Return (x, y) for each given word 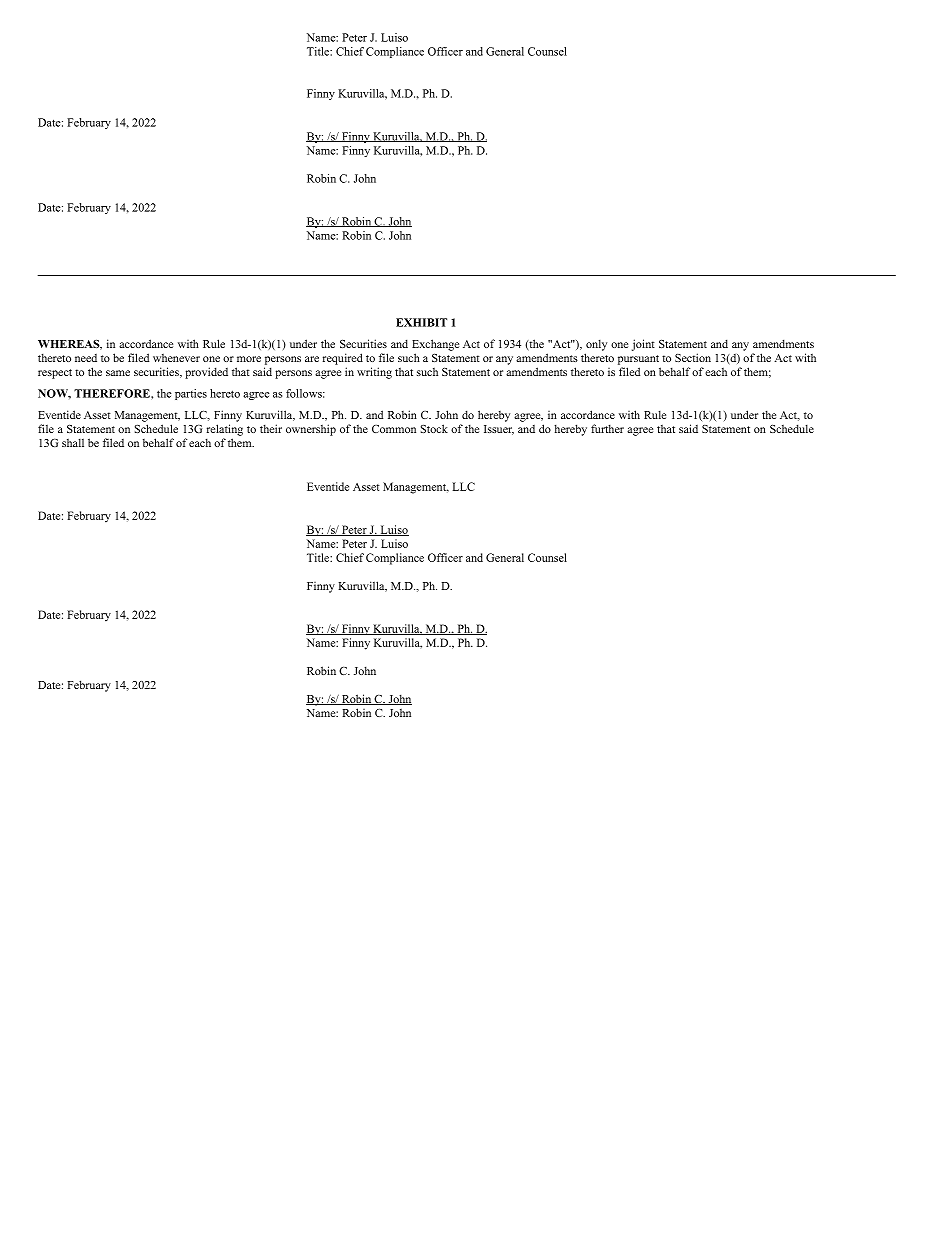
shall (73, 442)
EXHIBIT (421, 322)
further (607, 428)
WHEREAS (70, 345)
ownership (311, 430)
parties (191, 394)
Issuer (499, 430)
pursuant (638, 360)
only (596, 345)
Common (394, 429)
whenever (176, 358)
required (343, 359)
